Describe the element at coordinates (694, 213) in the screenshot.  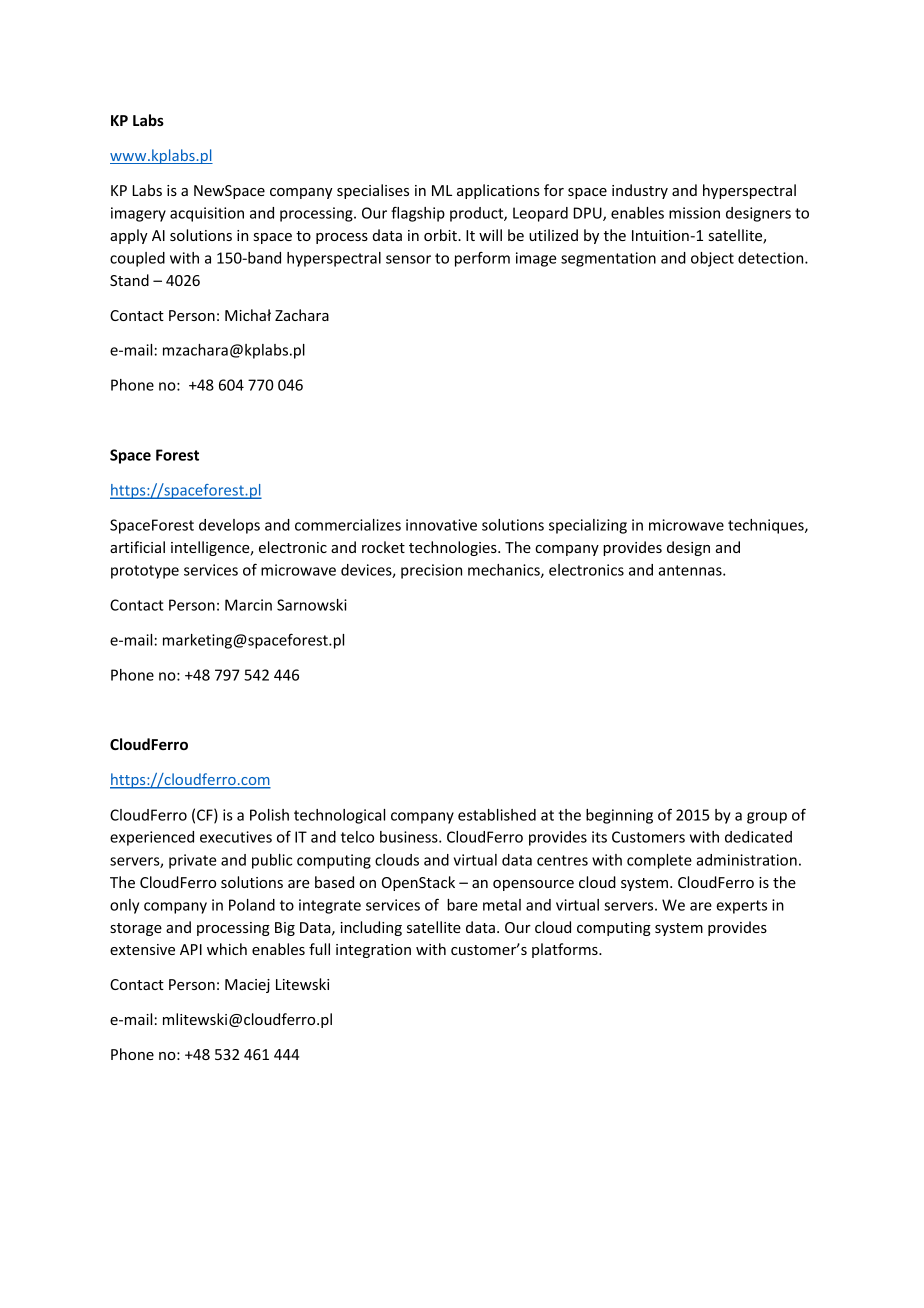
I see `mission` at that location.
